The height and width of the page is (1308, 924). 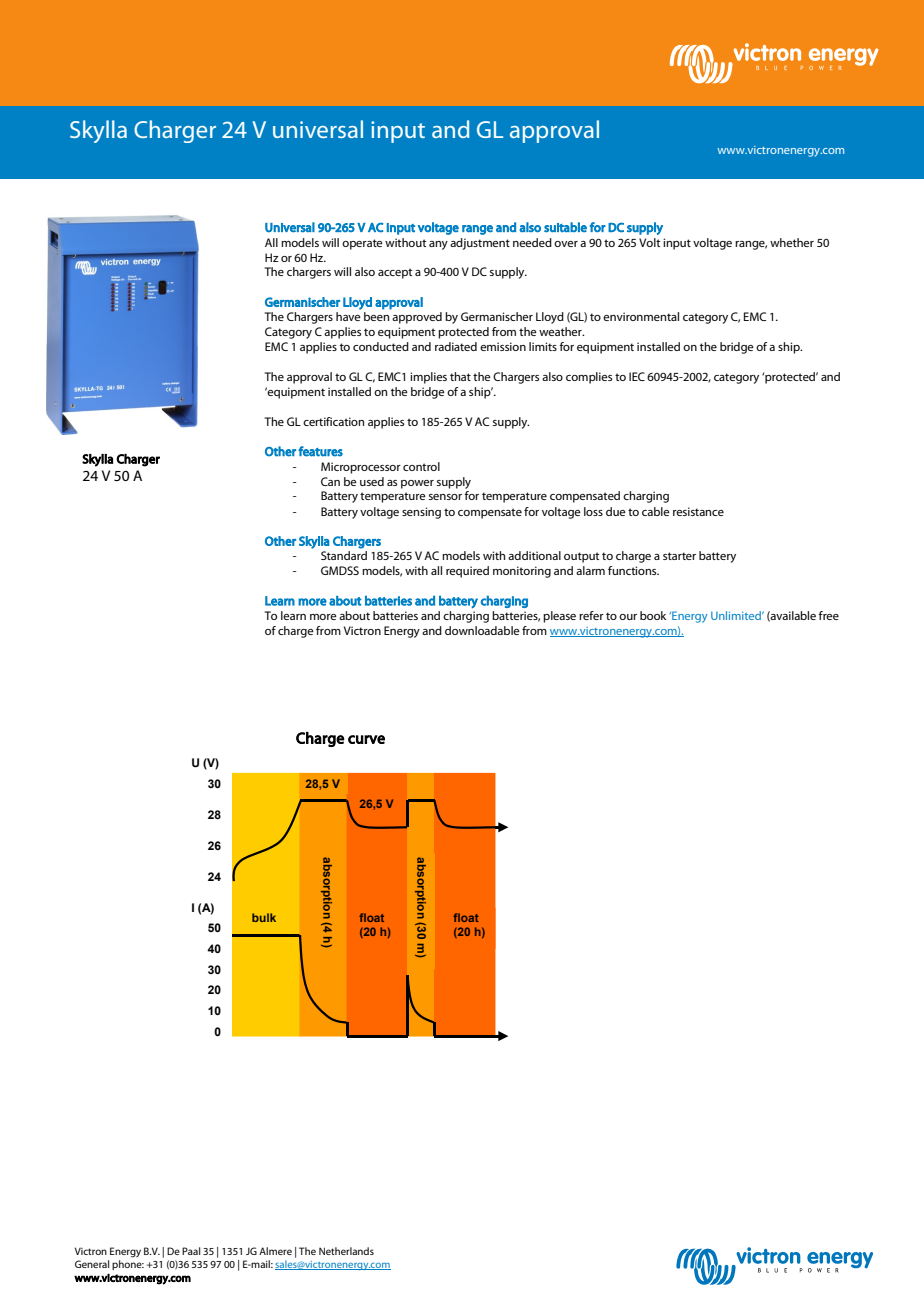 What do you see at coordinates (467, 572) in the page?
I see `required` at bounding box center [467, 572].
